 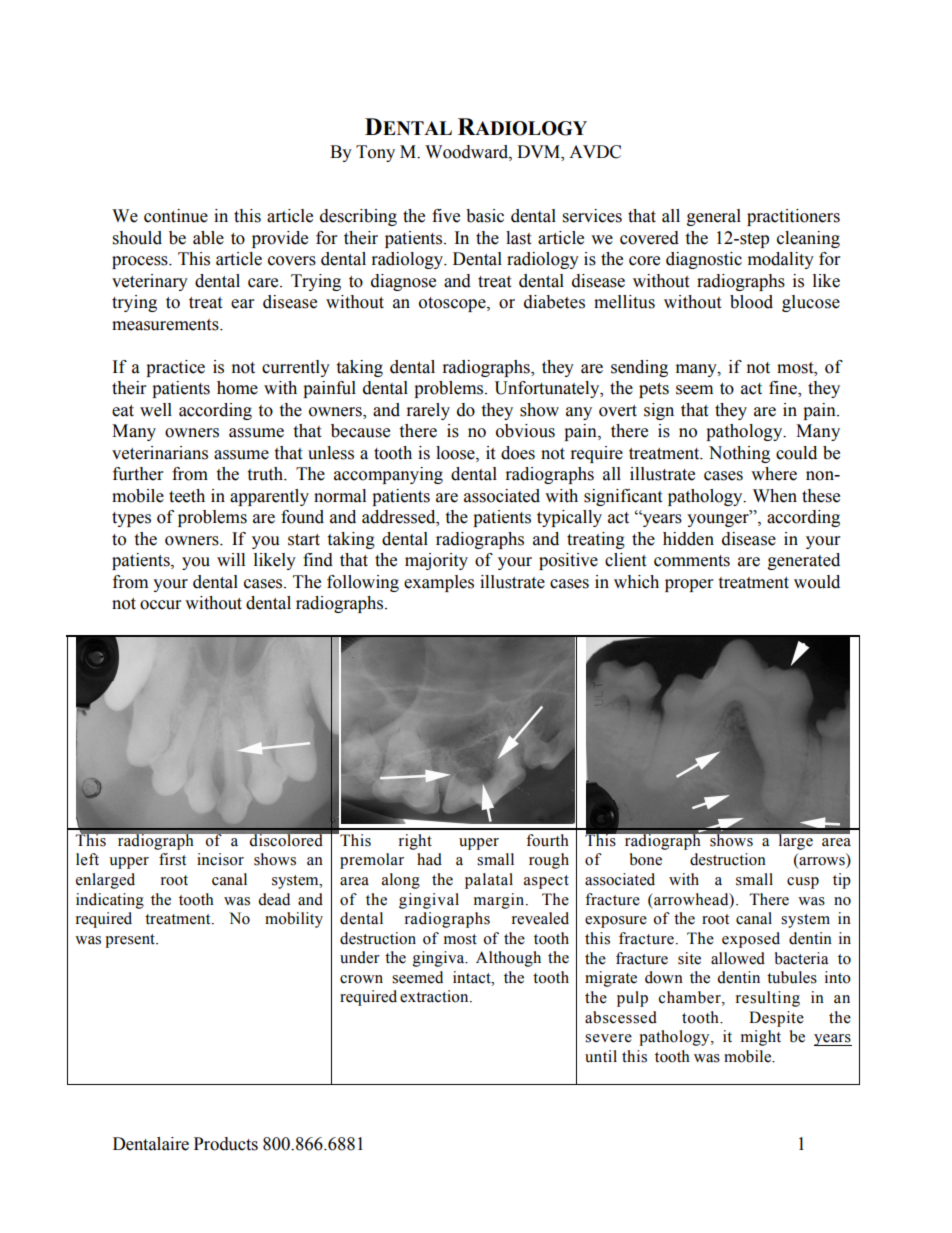 What do you see at coordinates (226, 1144) in the page?
I see `Products` at bounding box center [226, 1144].
